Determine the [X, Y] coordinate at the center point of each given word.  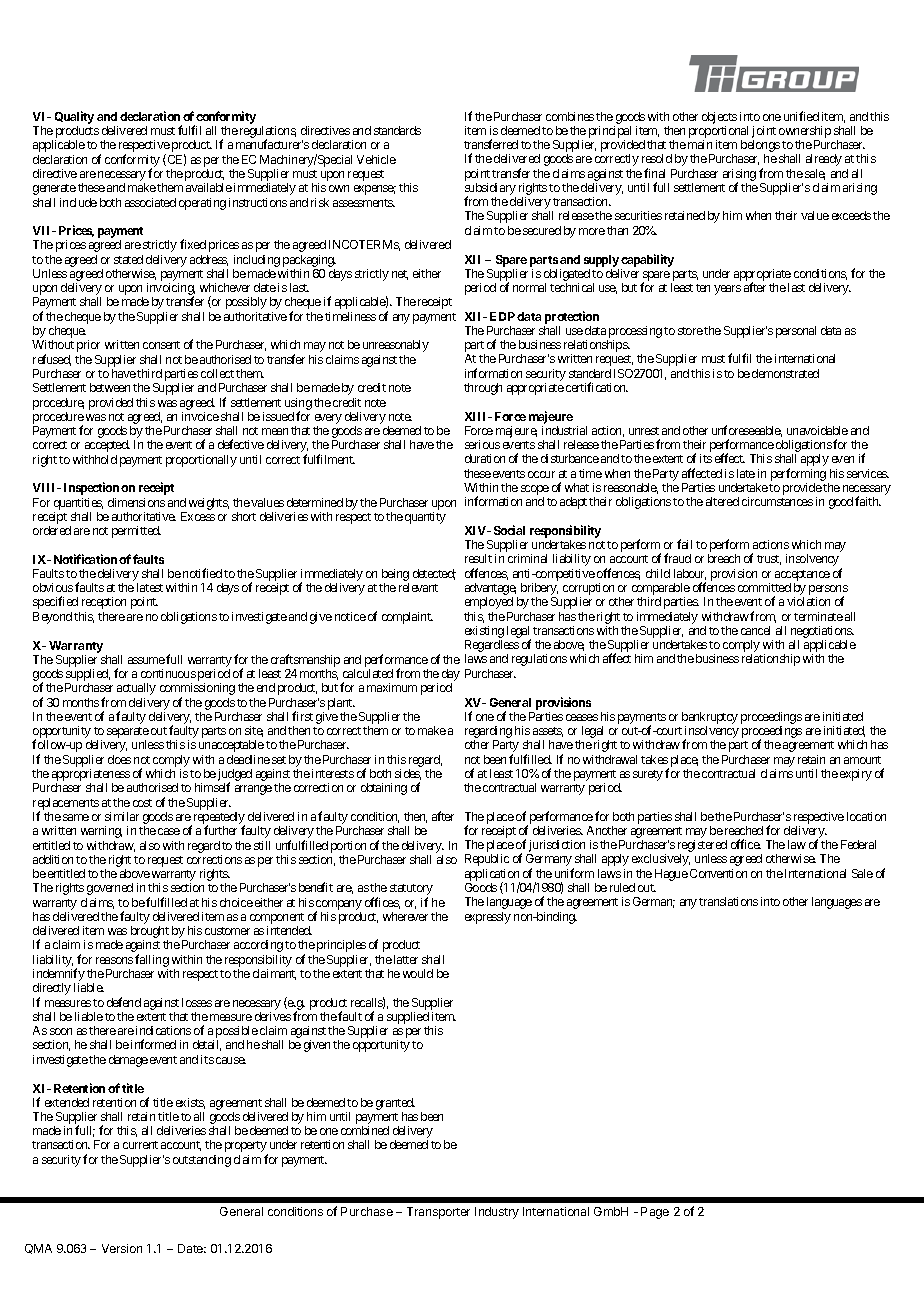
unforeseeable [747, 431]
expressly [488, 918]
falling [152, 960]
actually [136, 689]
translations [728, 901]
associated [150, 202]
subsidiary [490, 190]
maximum [392, 687]
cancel [755, 630]
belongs [760, 147]
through [483, 389]
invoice [200, 416]
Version [122, 1248]
